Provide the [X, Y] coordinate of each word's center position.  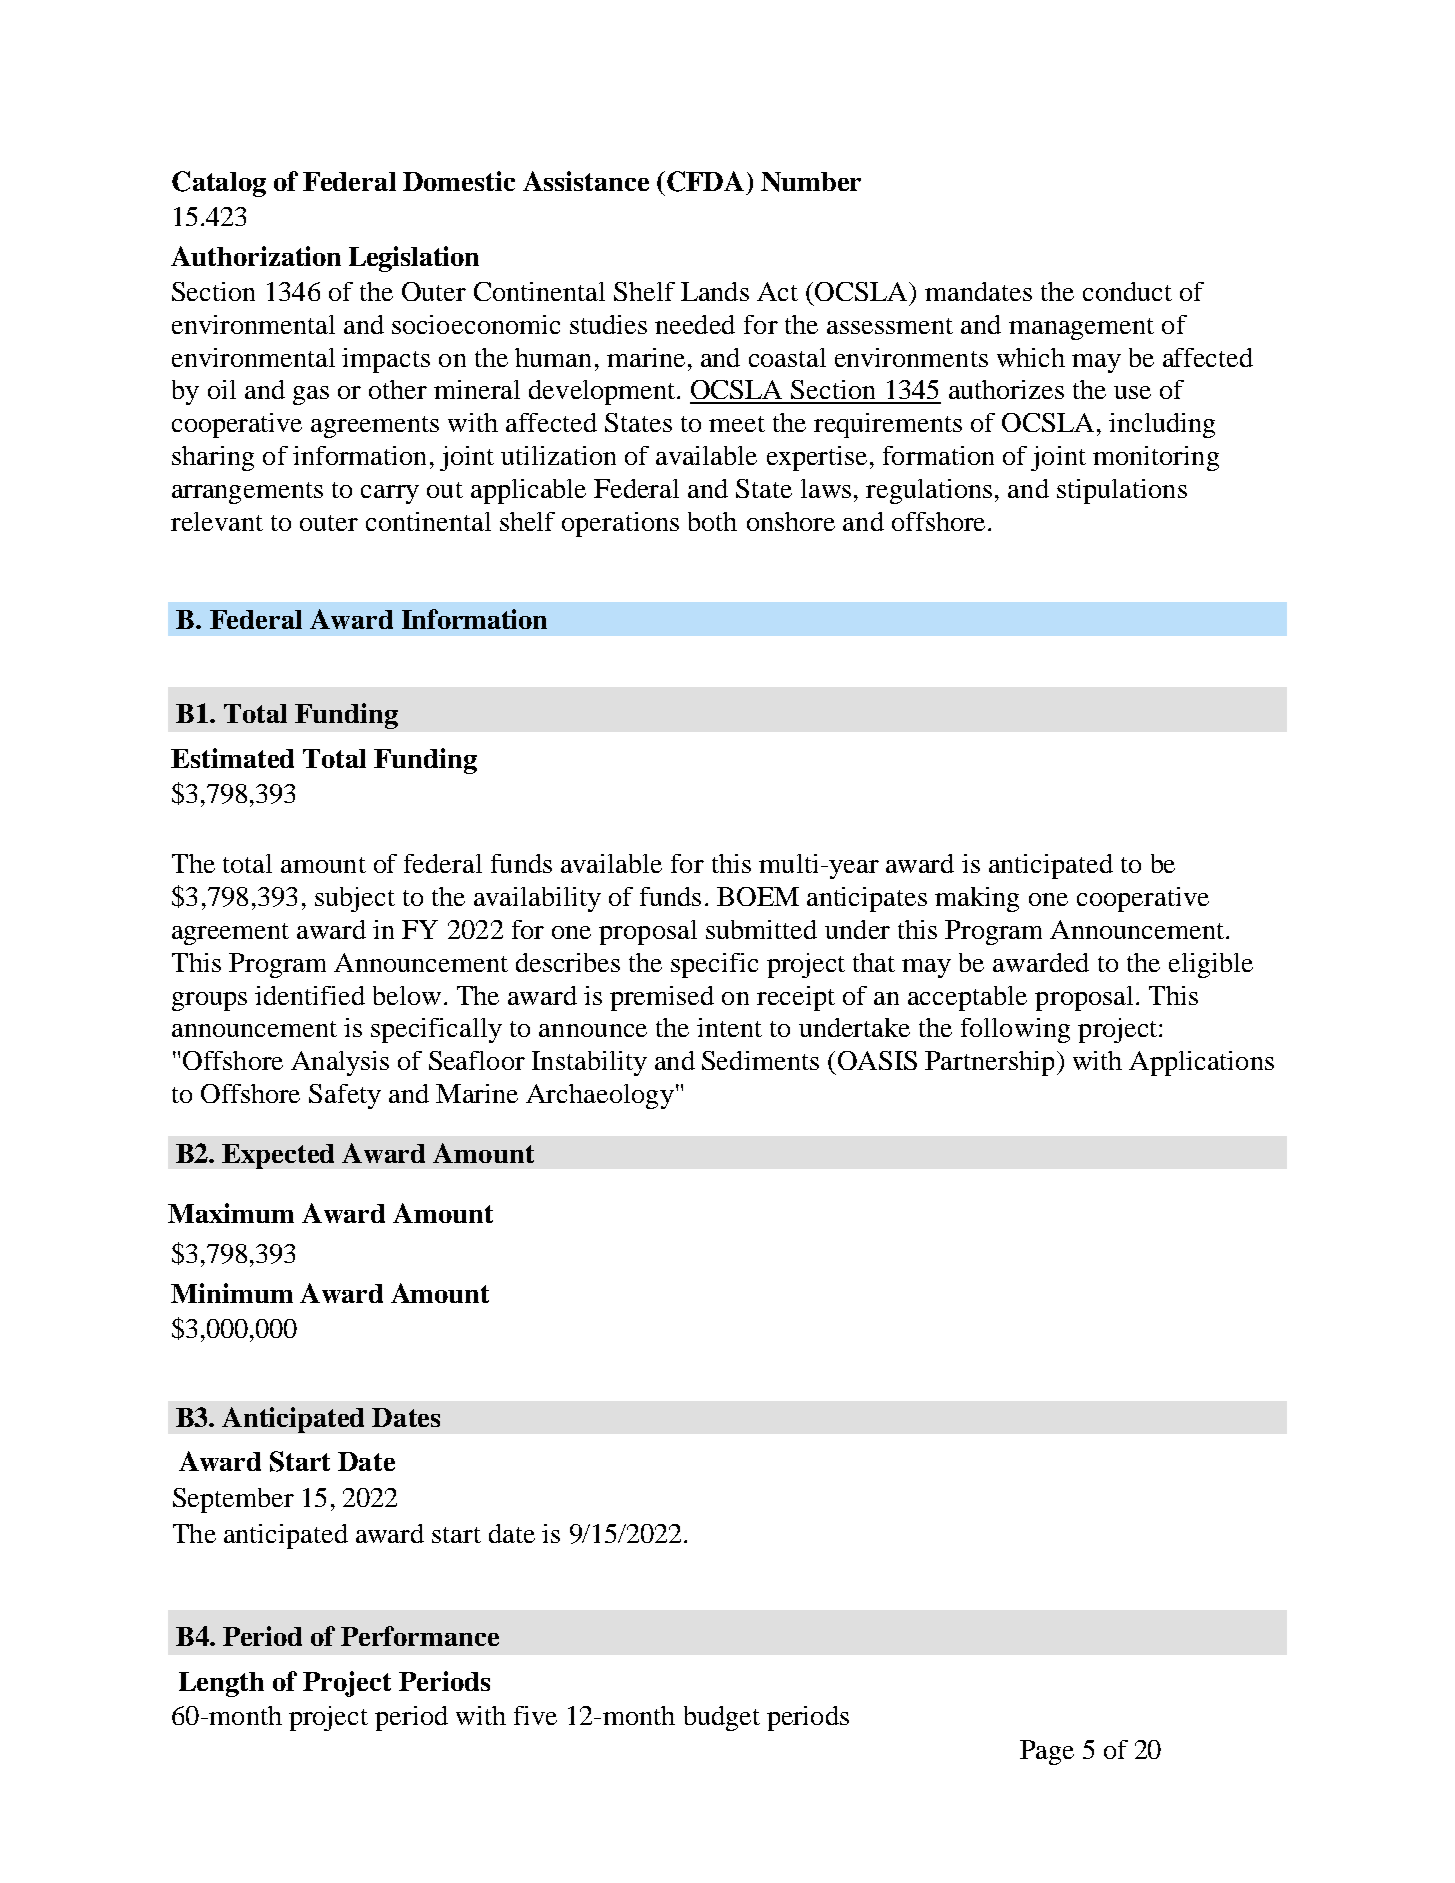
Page [1047, 1752]
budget [722, 1718]
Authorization [256, 256]
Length [221, 1684]
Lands [715, 291]
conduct [1127, 291]
